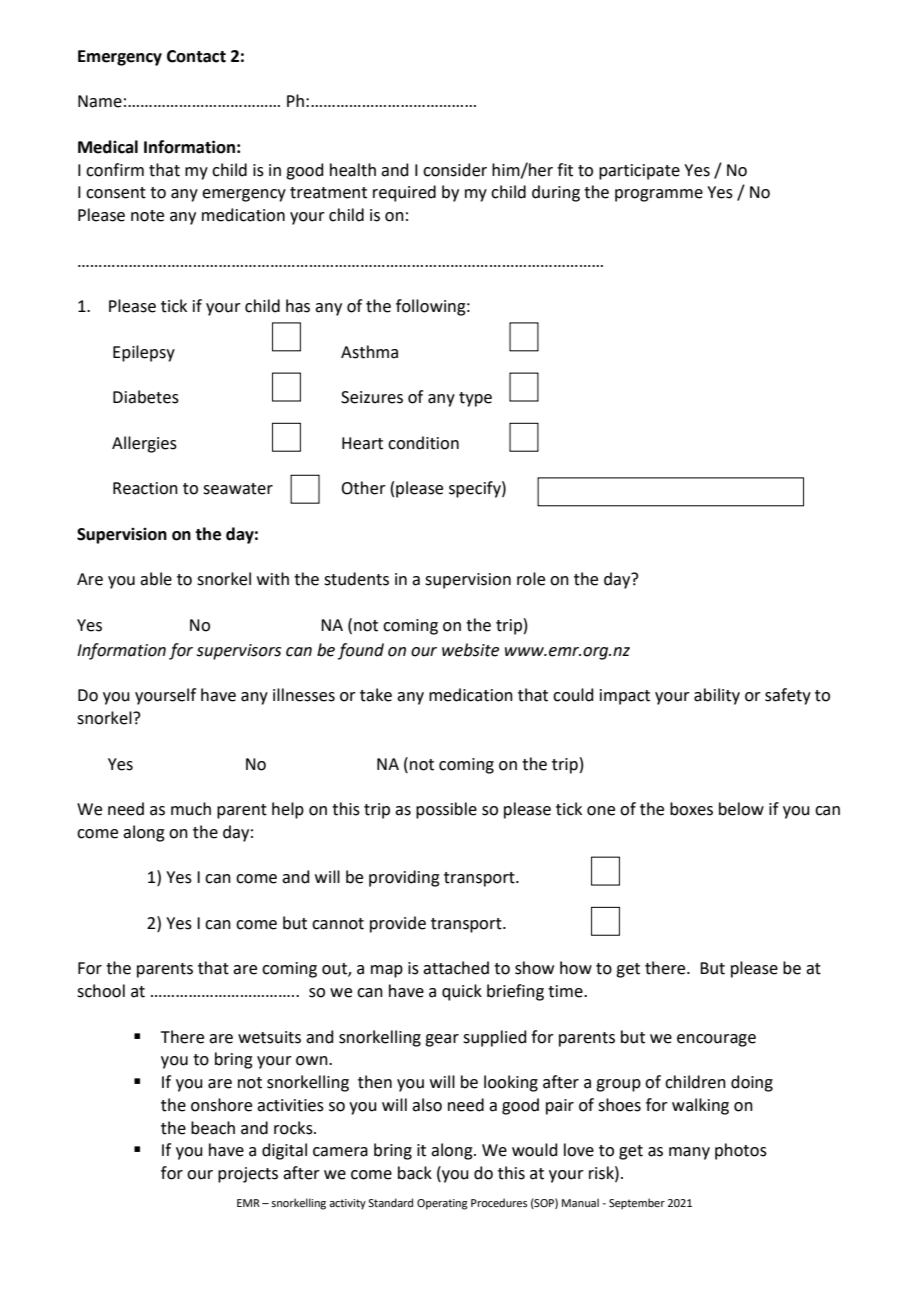 The height and width of the image is (1308, 924). Describe the element at coordinates (423, 443) in the image. I see `condition` at that location.
